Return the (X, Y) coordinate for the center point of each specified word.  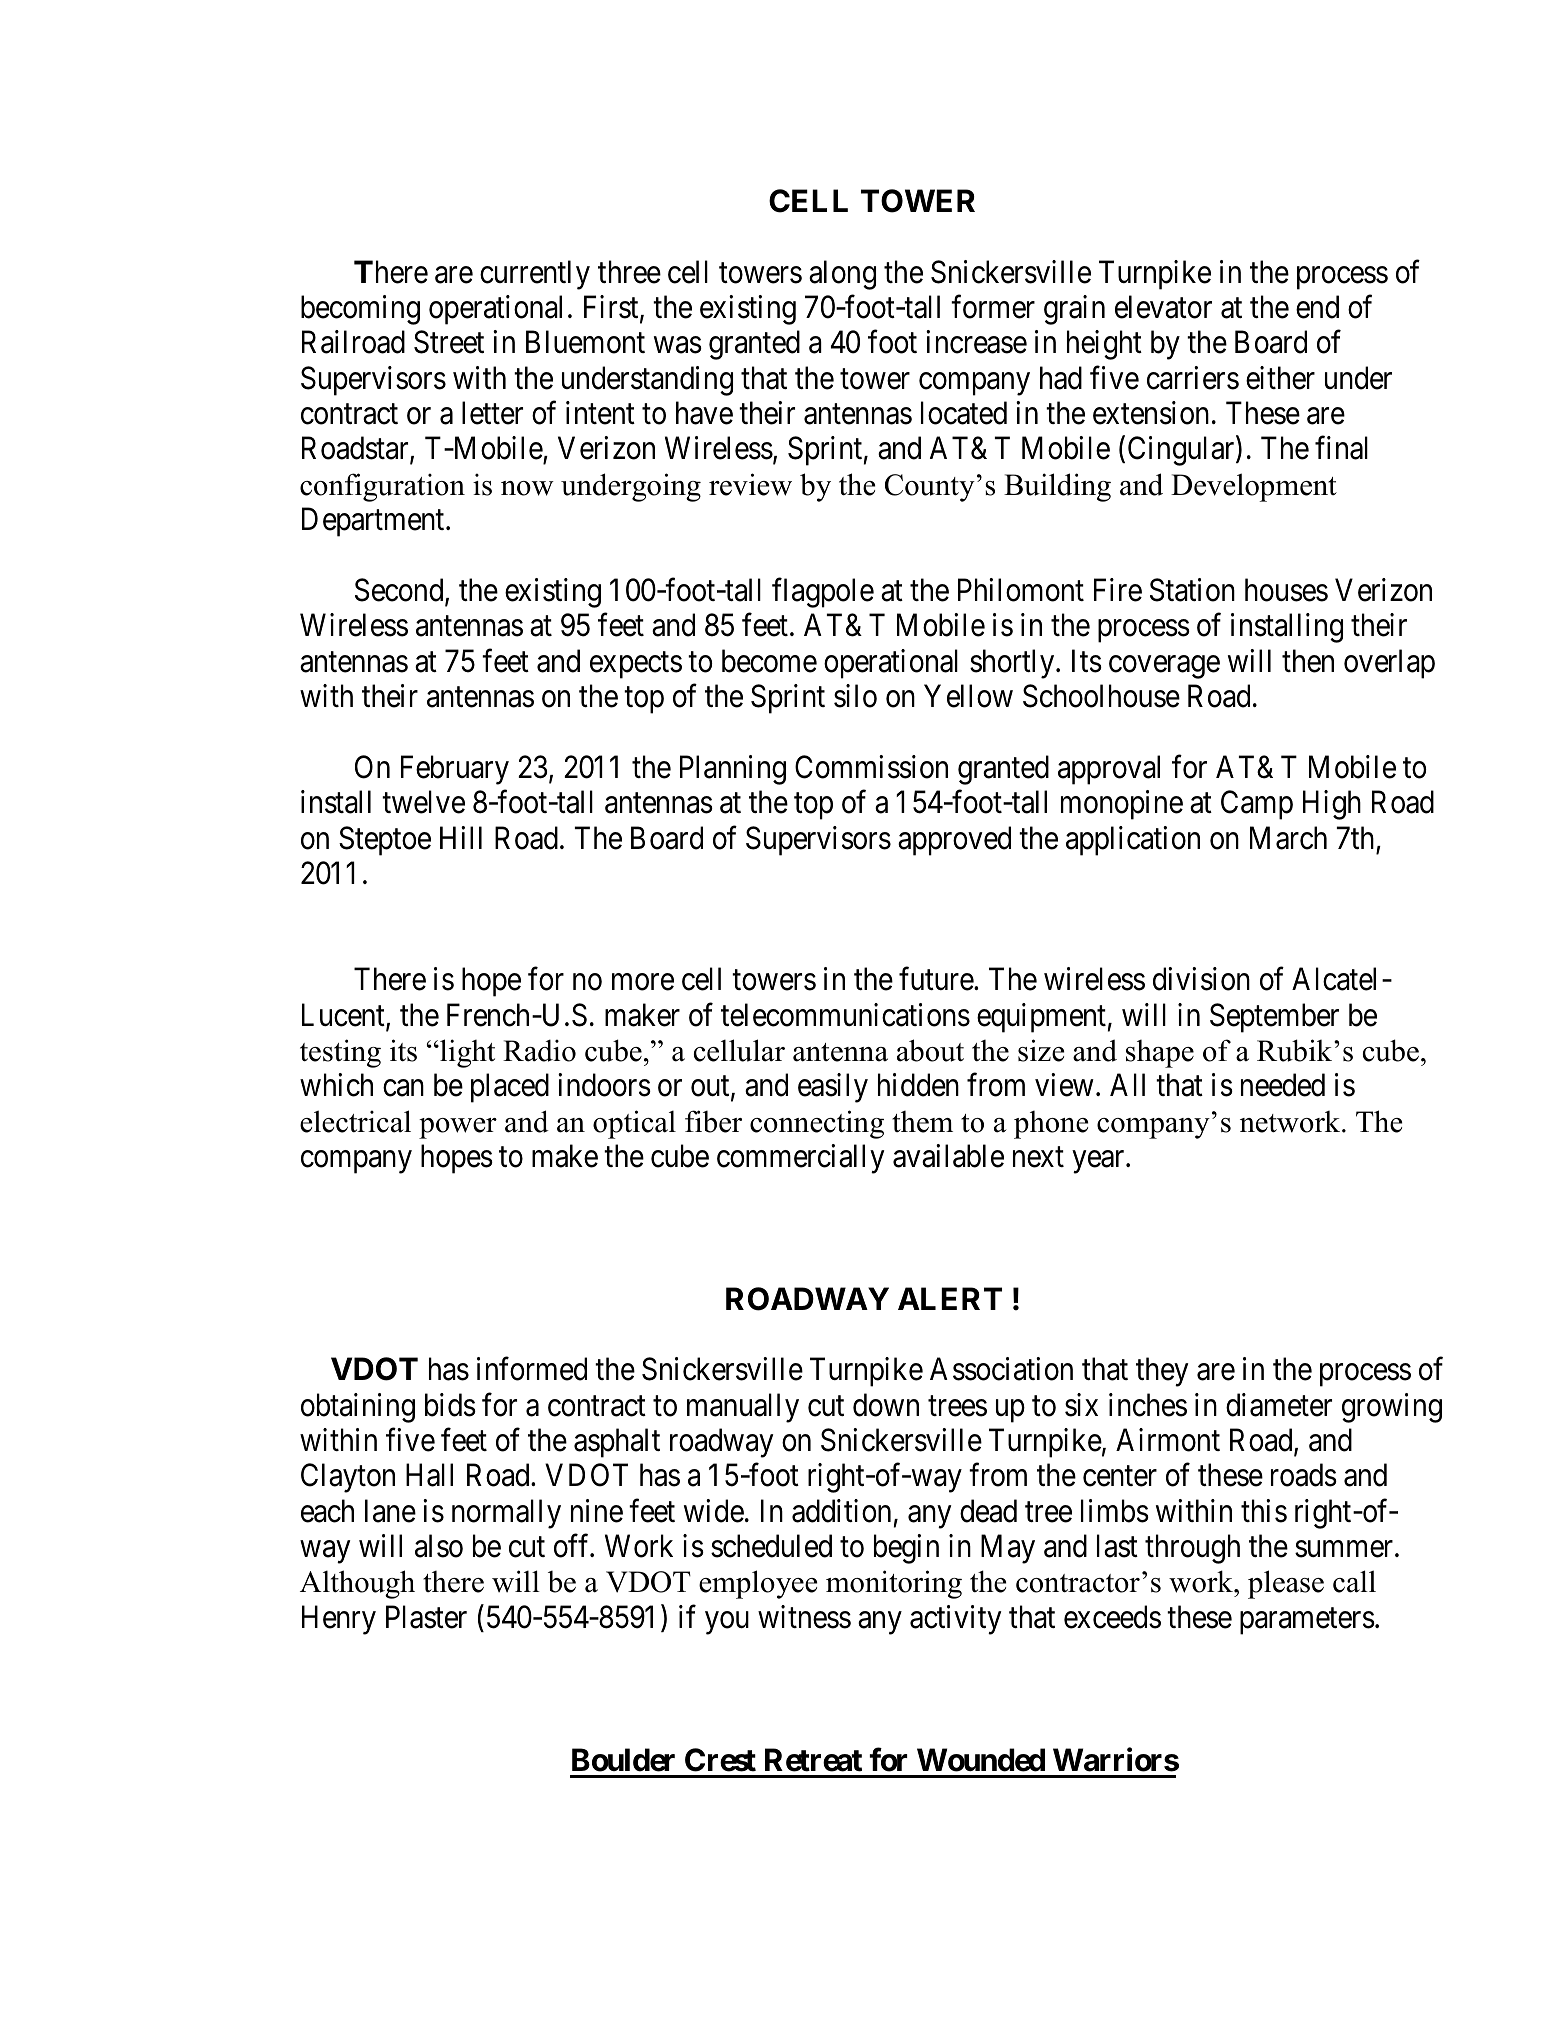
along (842, 275)
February (455, 770)
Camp (1257, 805)
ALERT (950, 1298)
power (458, 1128)
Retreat (813, 1760)
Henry (339, 1620)
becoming (360, 310)
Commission (871, 767)
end (1317, 307)
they (1162, 1372)
